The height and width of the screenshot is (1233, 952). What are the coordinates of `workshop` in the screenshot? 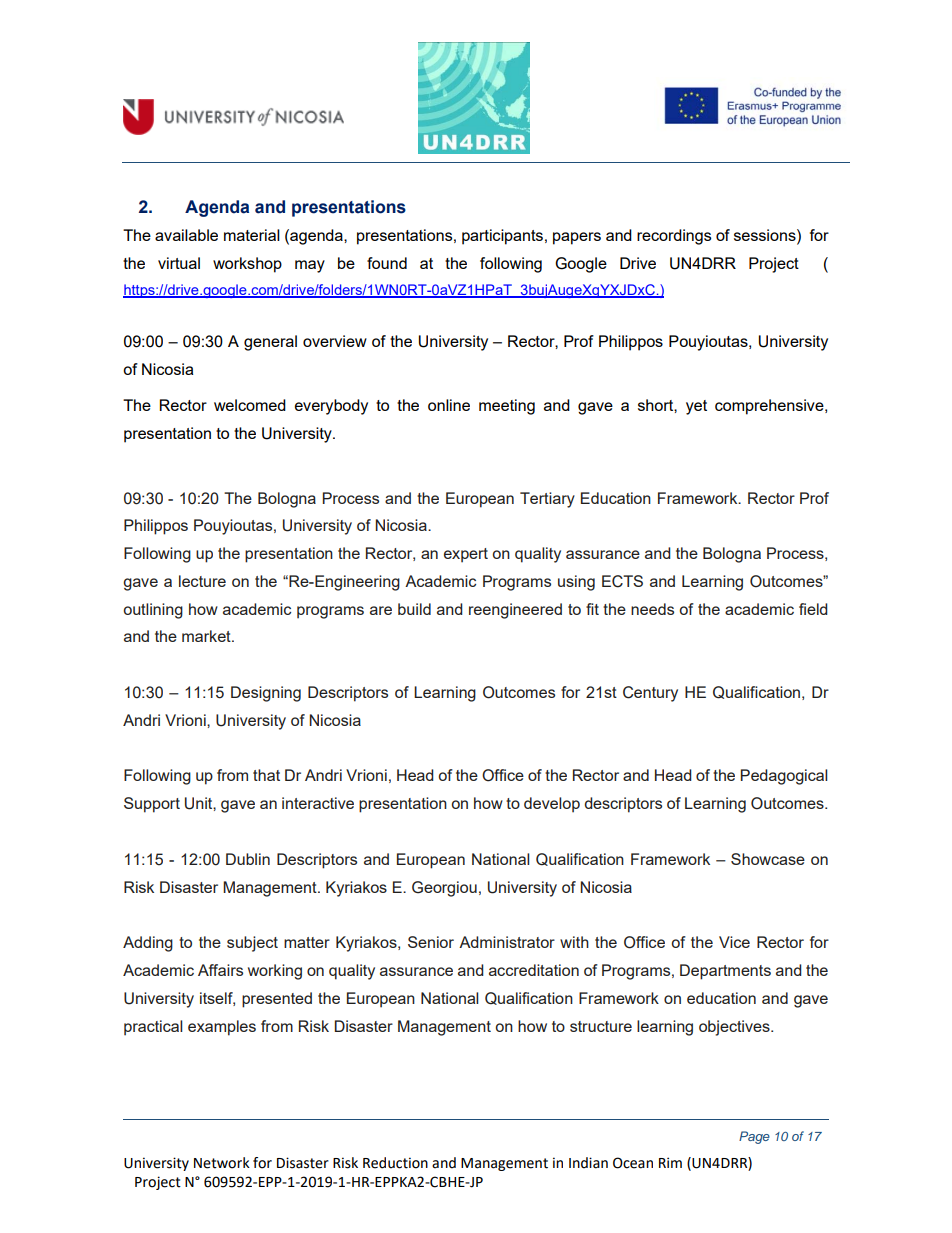 It's located at (247, 265).
